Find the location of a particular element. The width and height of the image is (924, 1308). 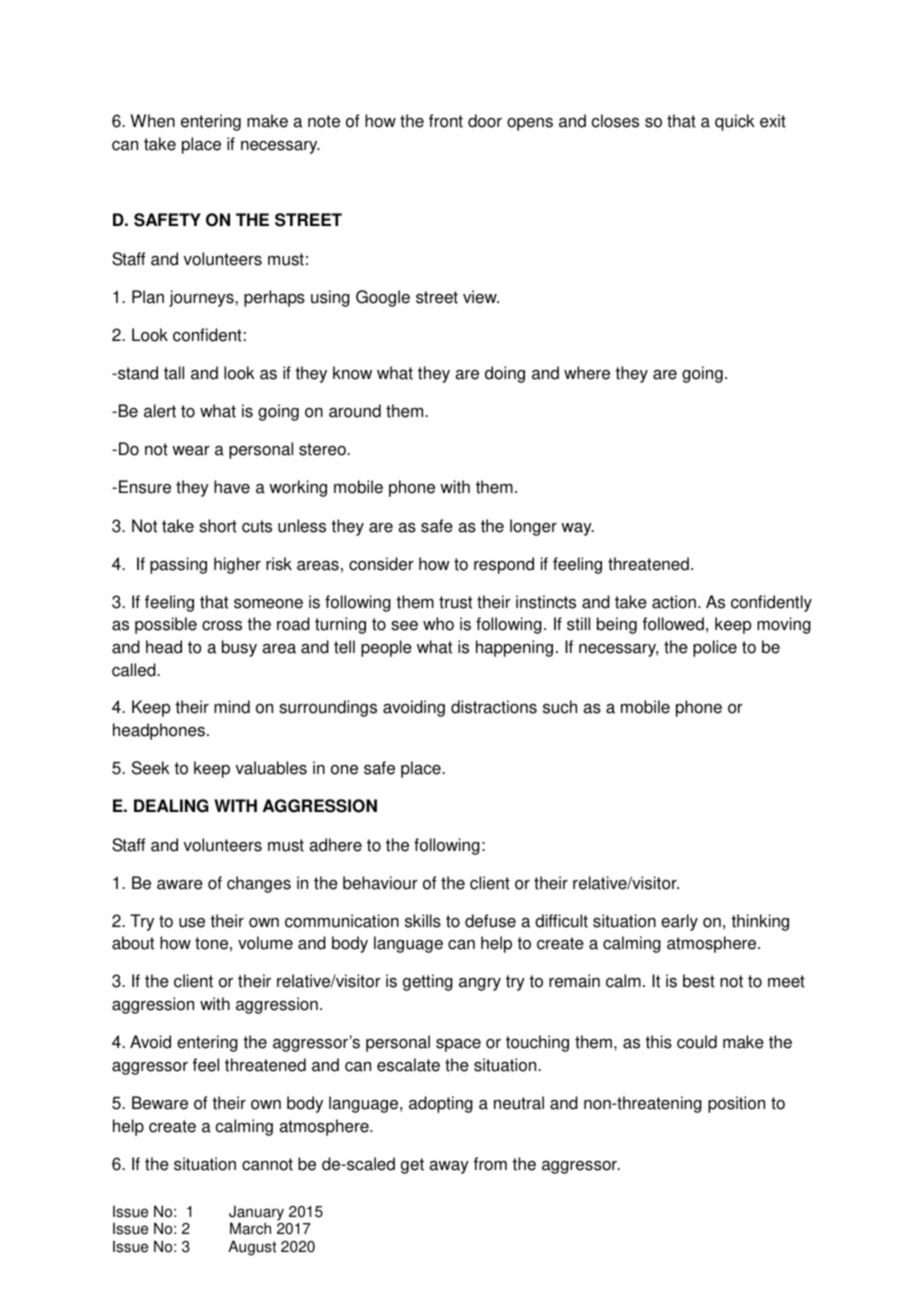

position is located at coordinates (736, 1104).
